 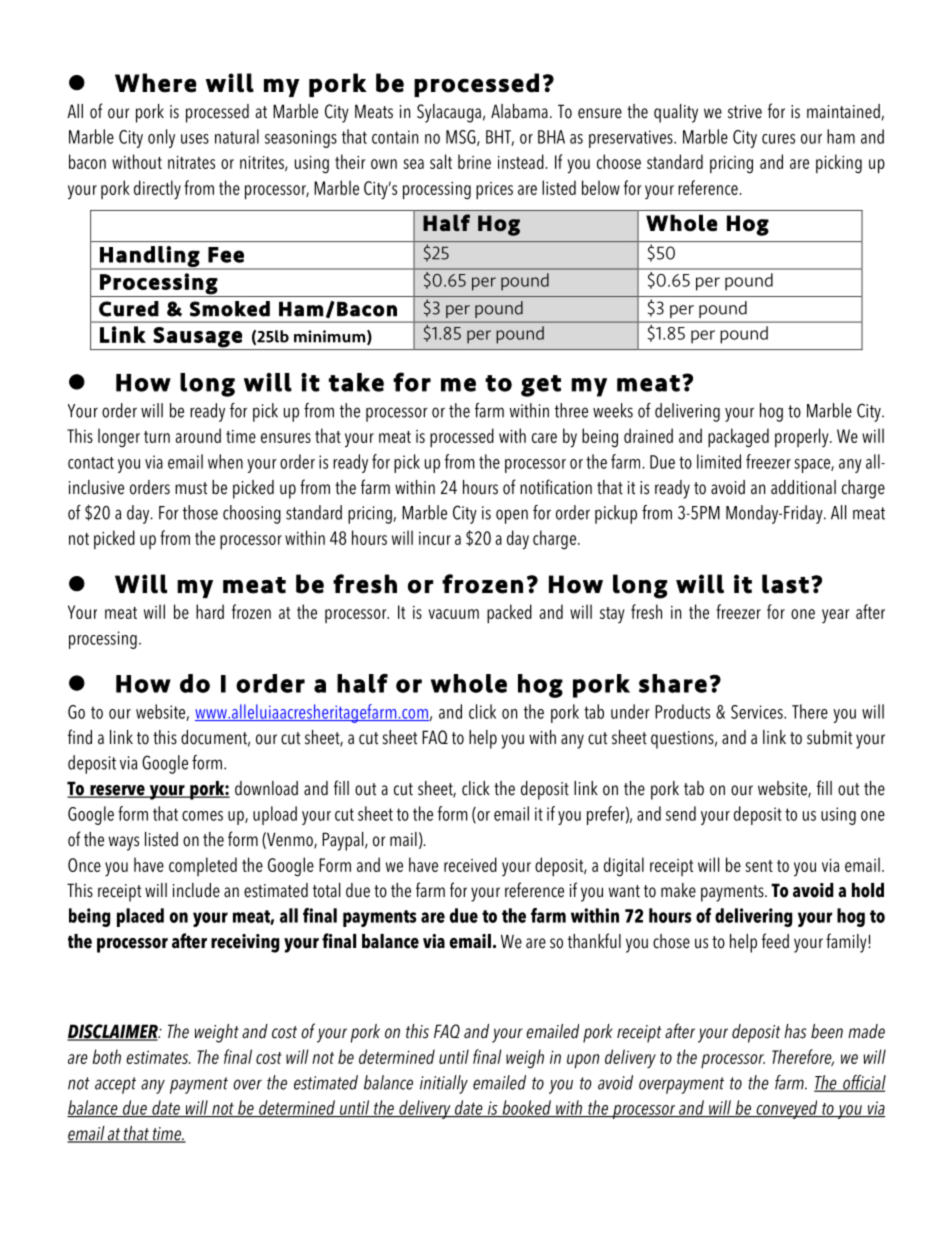 I want to click on received, so click(x=470, y=864).
